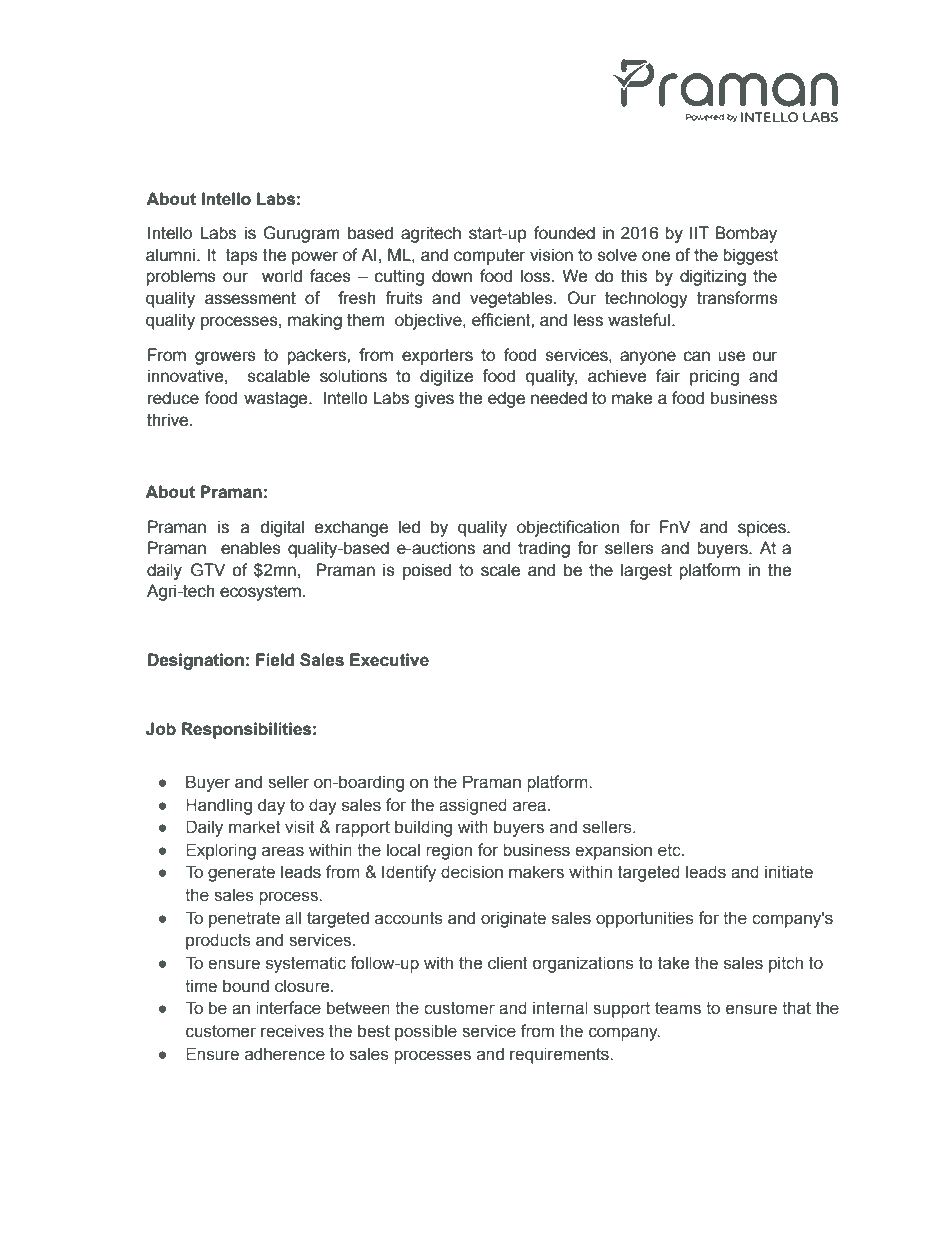  What do you see at coordinates (292, 1031) in the image?
I see `receives` at bounding box center [292, 1031].
